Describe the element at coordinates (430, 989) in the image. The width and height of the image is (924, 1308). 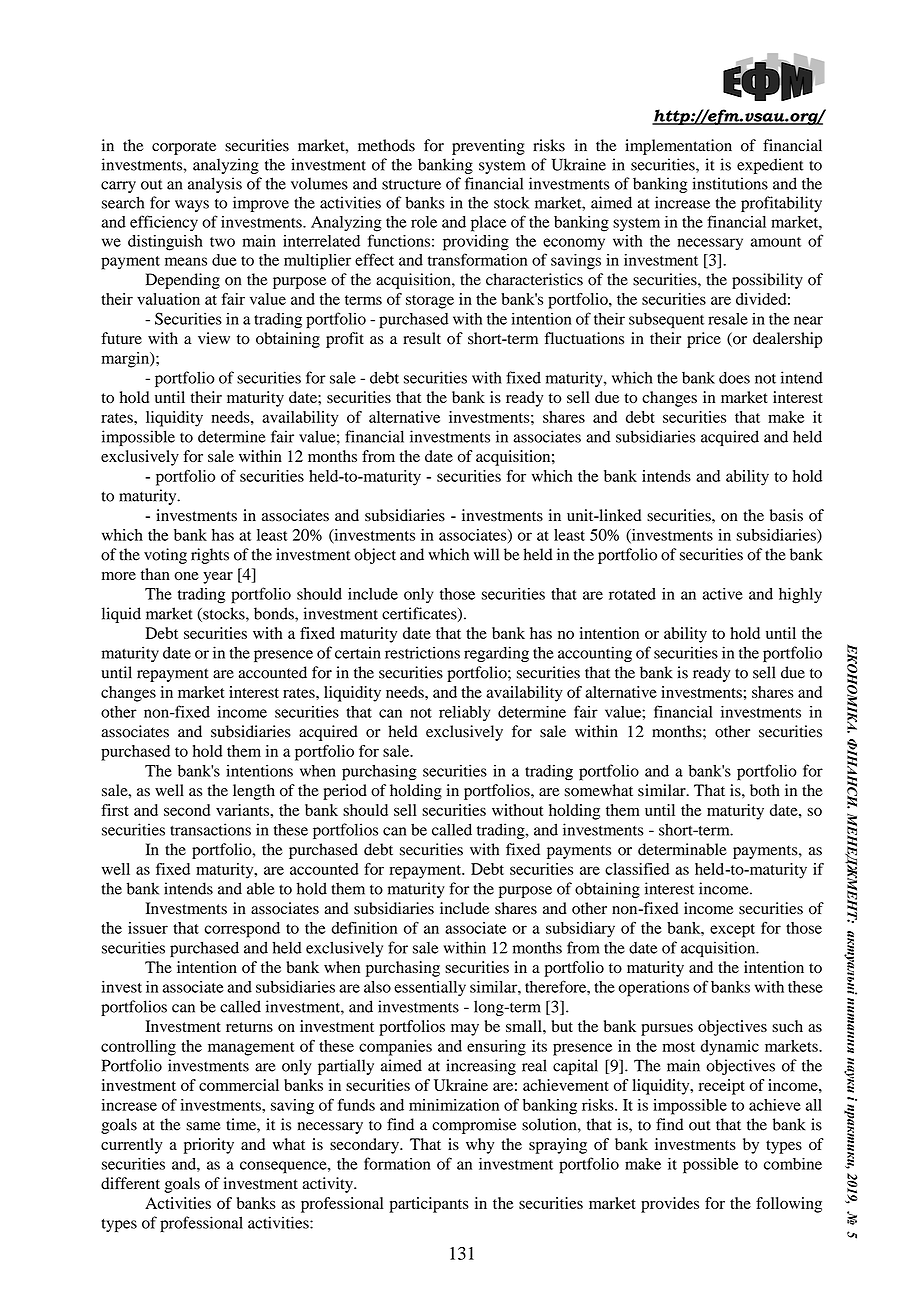
I see `essentially` at that location.
